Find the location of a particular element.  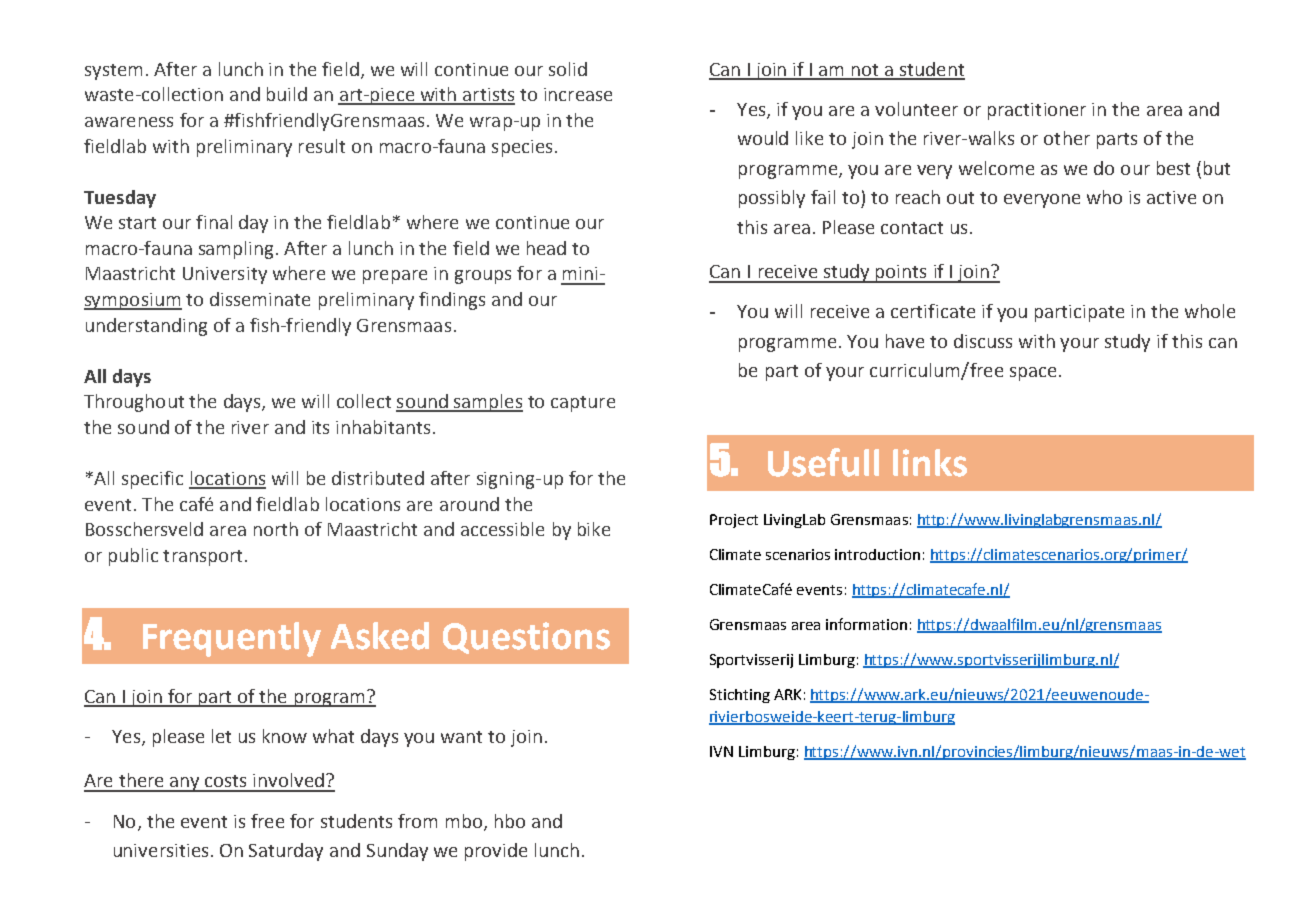

Saturday is located at coordinates (286, 852).
